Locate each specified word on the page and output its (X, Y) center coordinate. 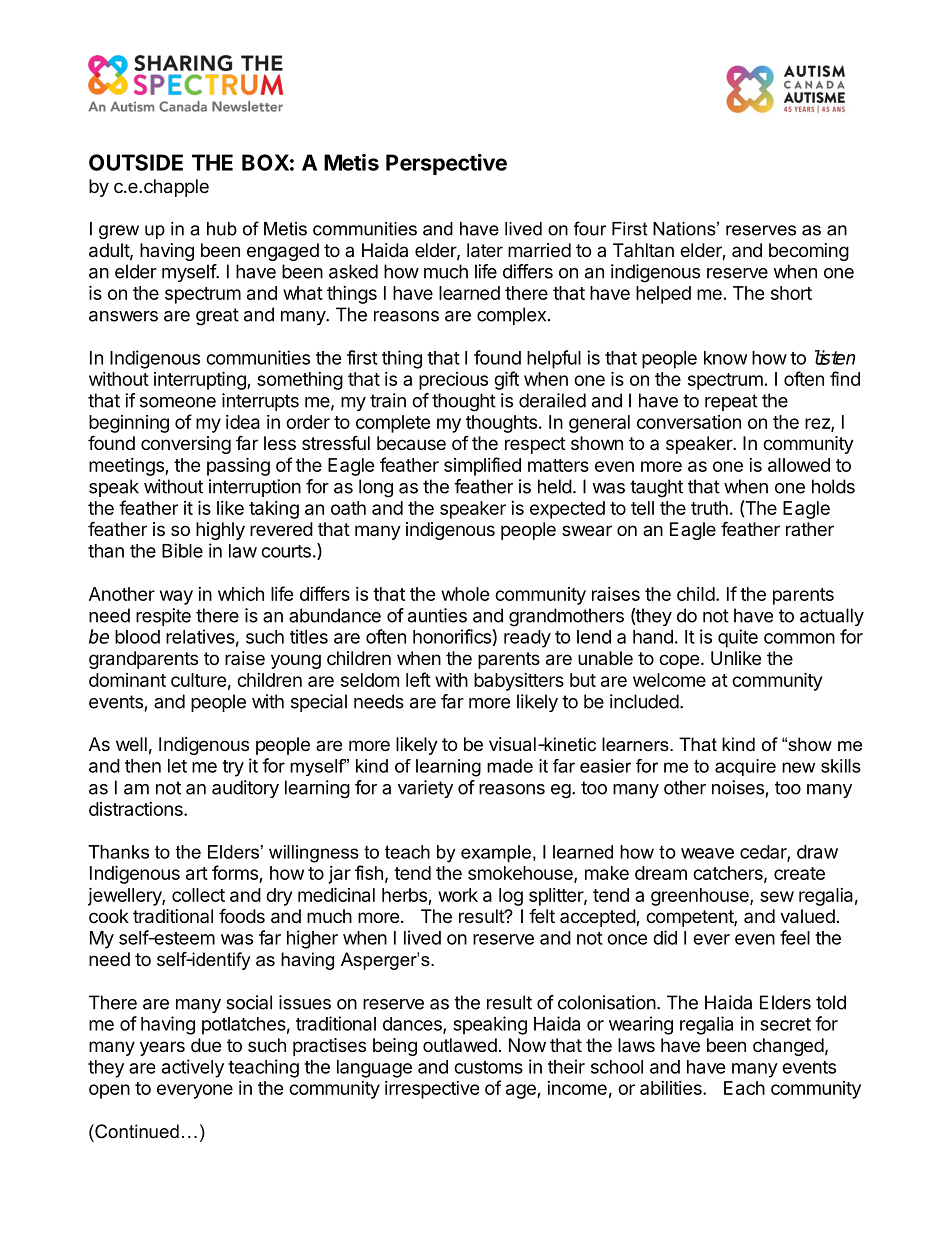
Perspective (446, 164)
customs (488, 1067)
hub (222, 229)
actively (193, 1068)
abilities (672, 1088)
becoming (809, 252)
